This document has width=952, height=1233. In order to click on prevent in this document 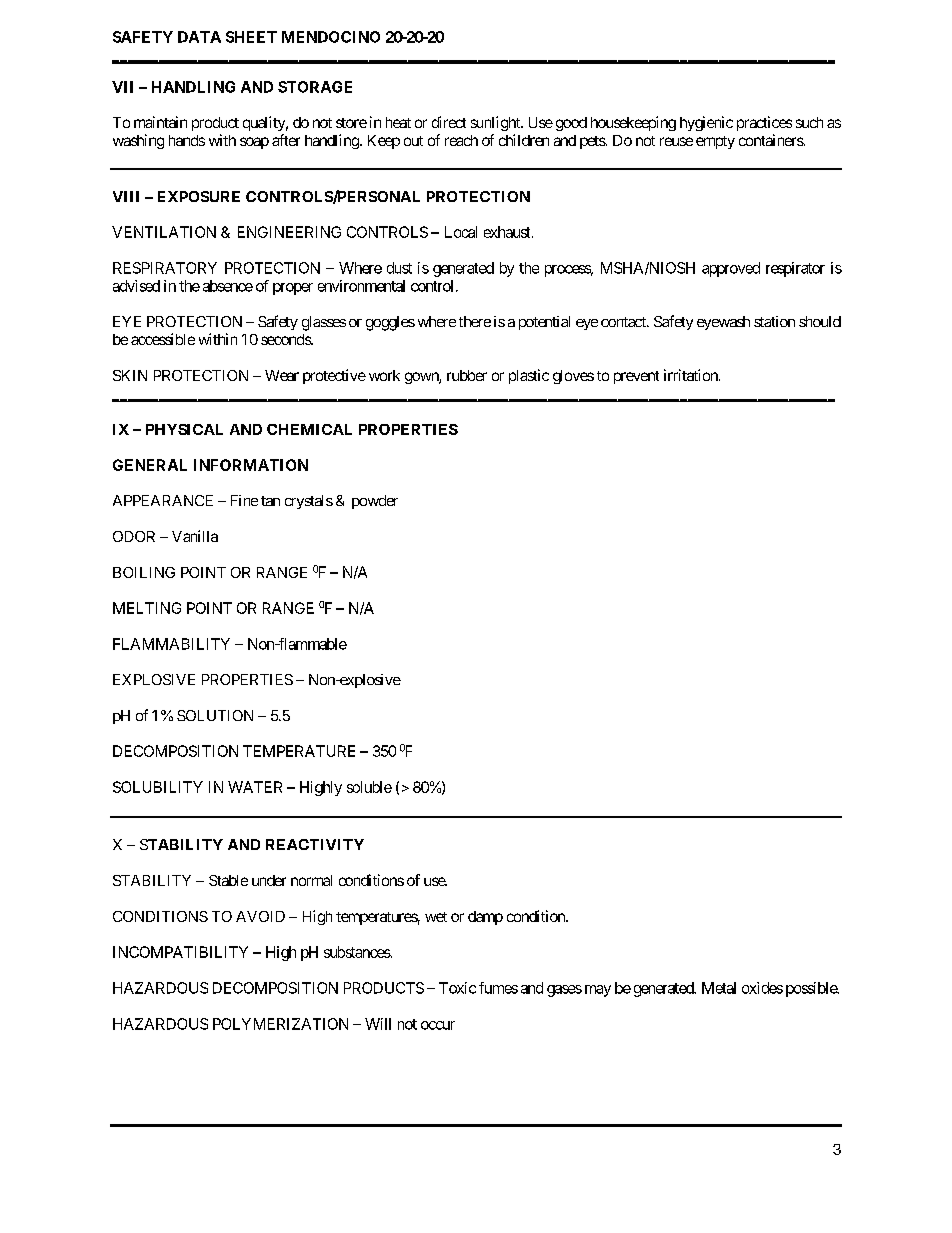, I will do `click(636, 377)`.
